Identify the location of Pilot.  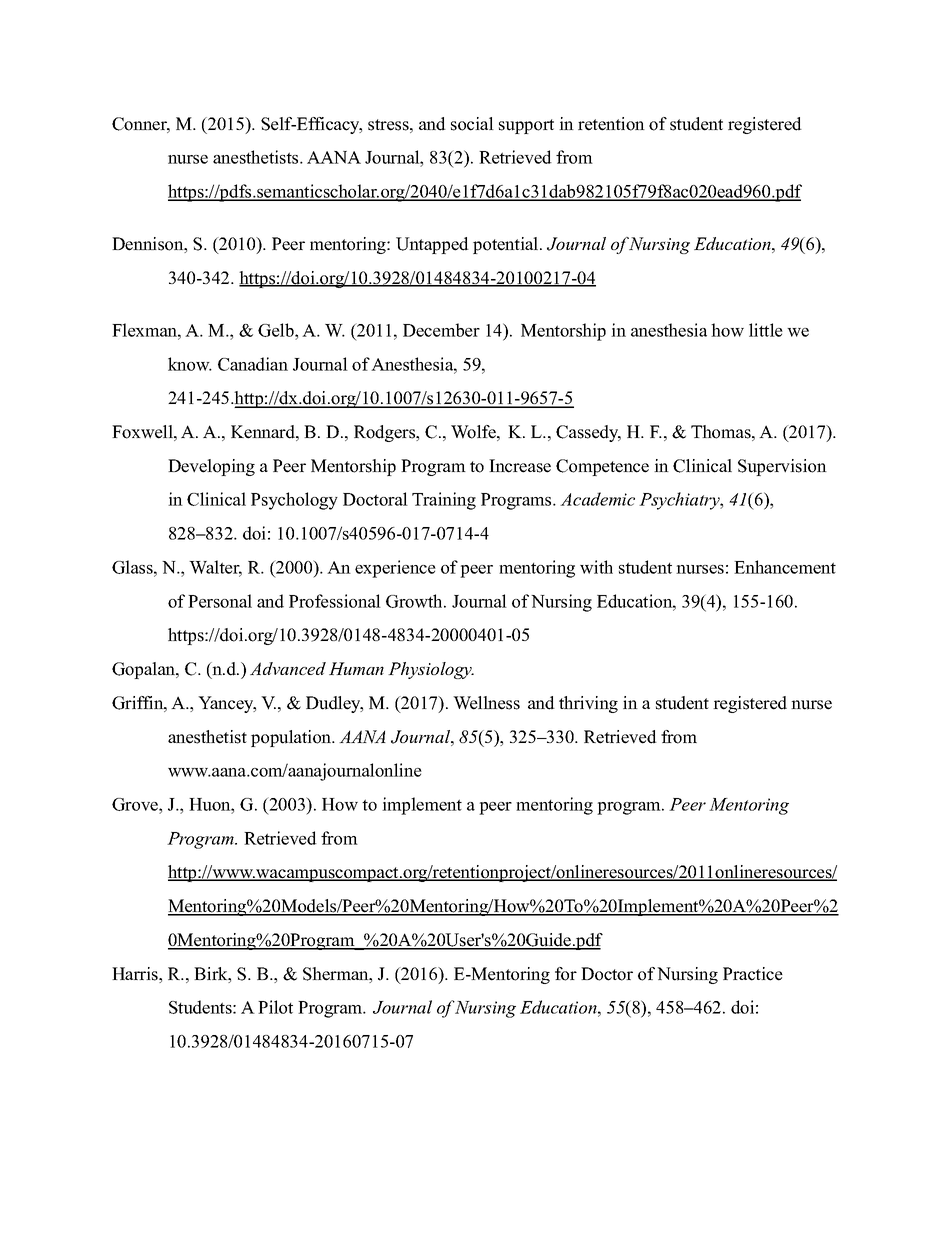
(275, 1007).
